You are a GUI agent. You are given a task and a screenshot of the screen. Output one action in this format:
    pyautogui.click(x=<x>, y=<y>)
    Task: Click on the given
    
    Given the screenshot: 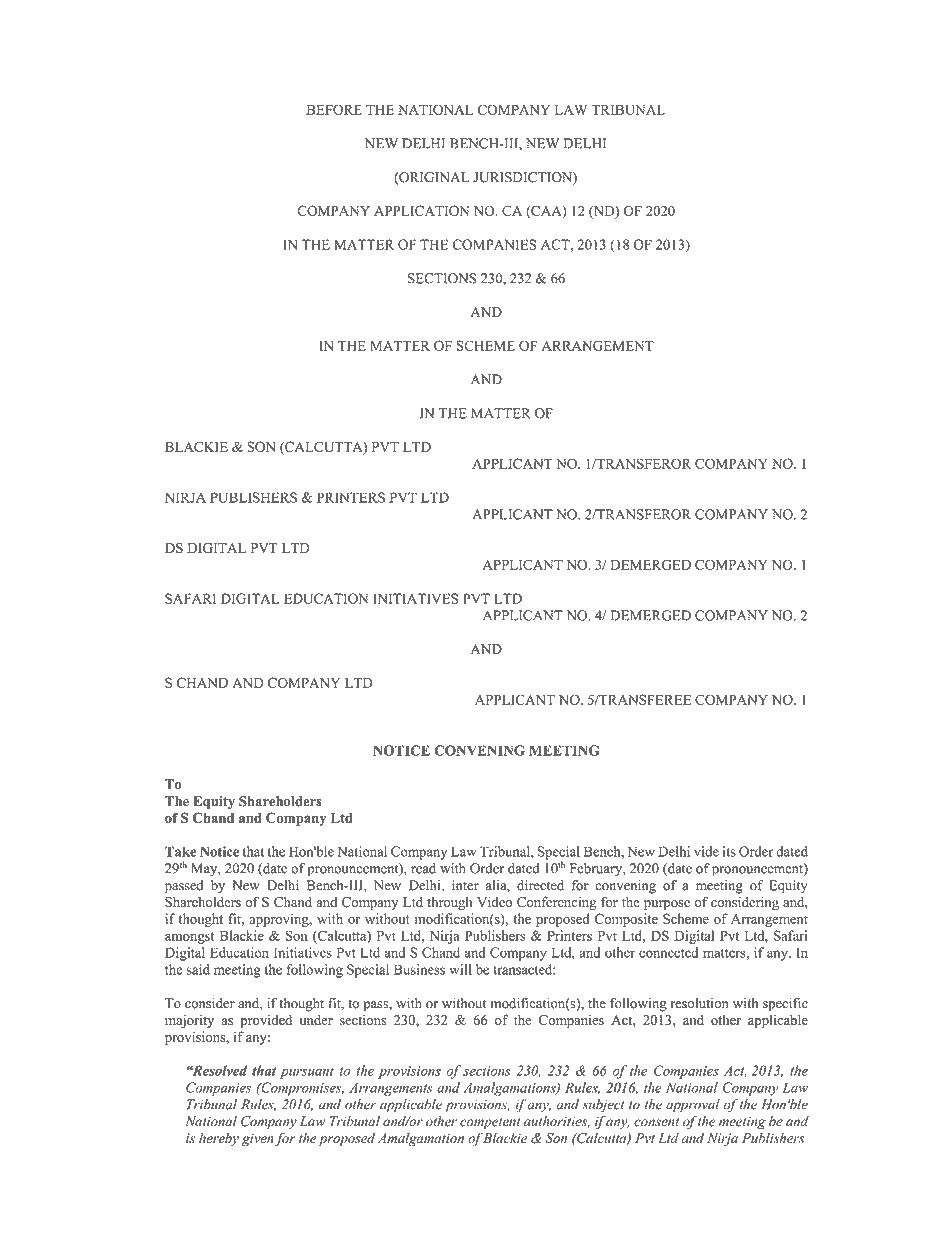 What is the action you would take?
    pyautogui.click(x=258, y=1139)
